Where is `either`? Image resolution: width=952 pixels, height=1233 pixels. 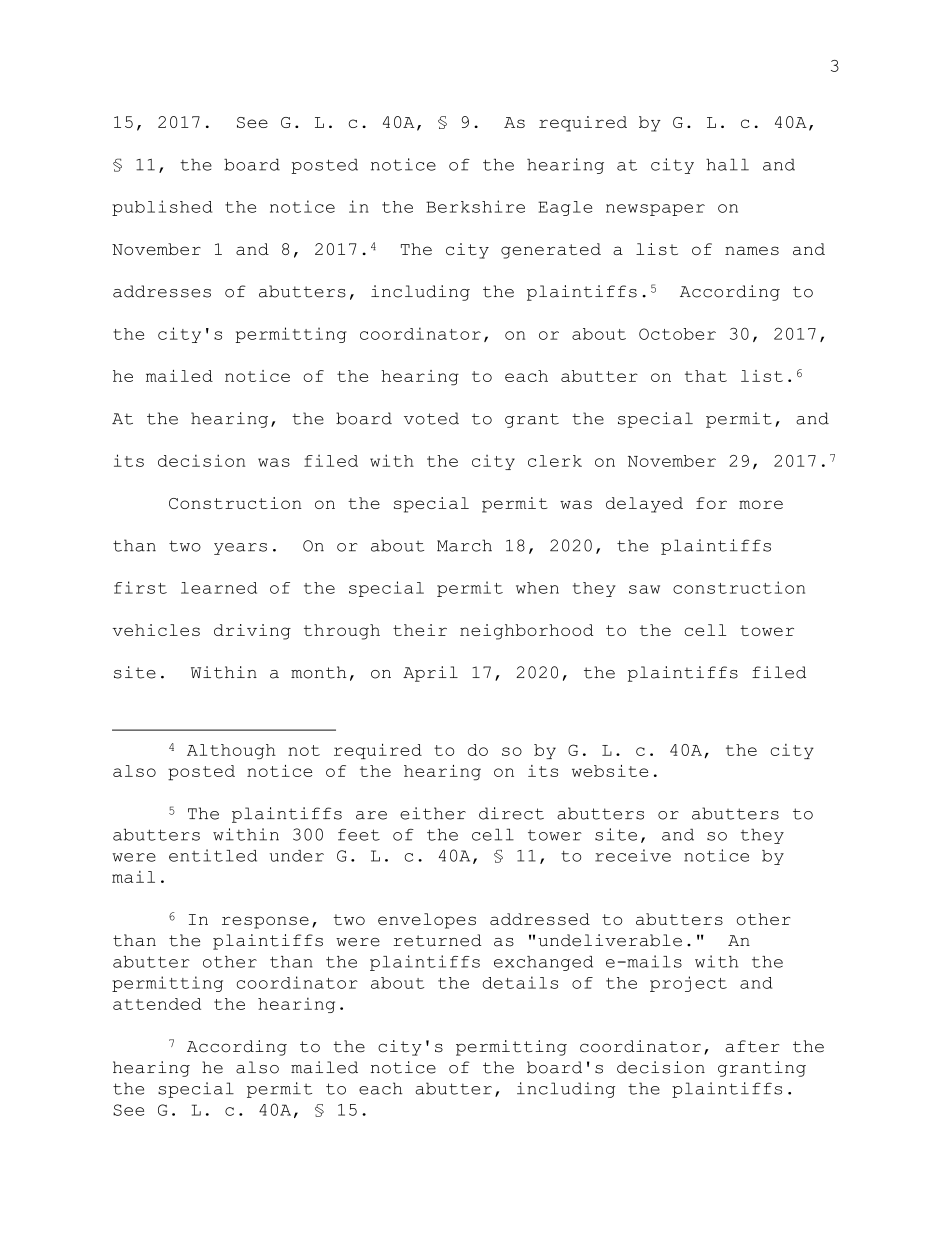 either is located at coordinates (433, 813).
